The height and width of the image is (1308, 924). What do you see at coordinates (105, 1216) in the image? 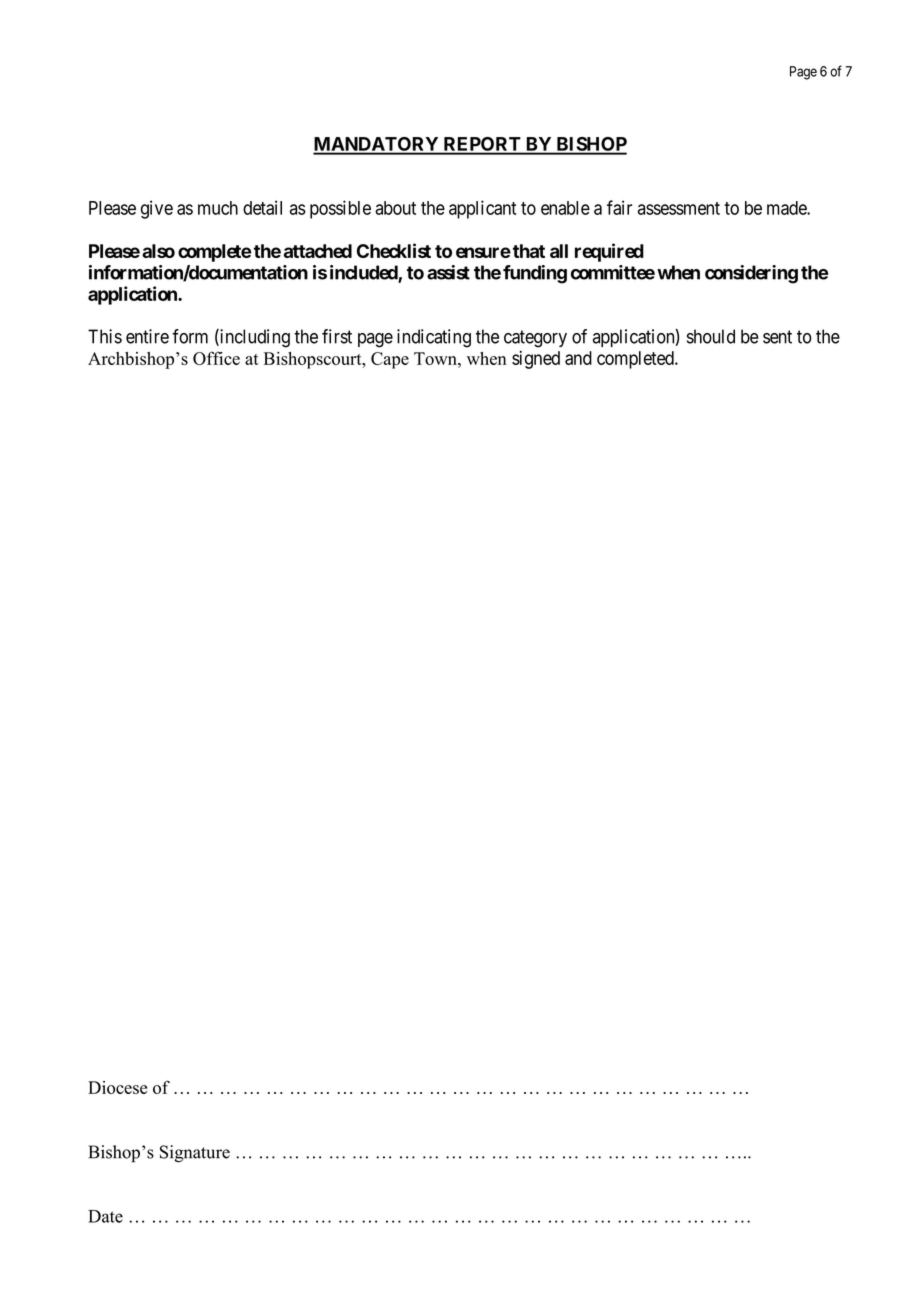
I see `Date` at bounding box center [105, 1216].
